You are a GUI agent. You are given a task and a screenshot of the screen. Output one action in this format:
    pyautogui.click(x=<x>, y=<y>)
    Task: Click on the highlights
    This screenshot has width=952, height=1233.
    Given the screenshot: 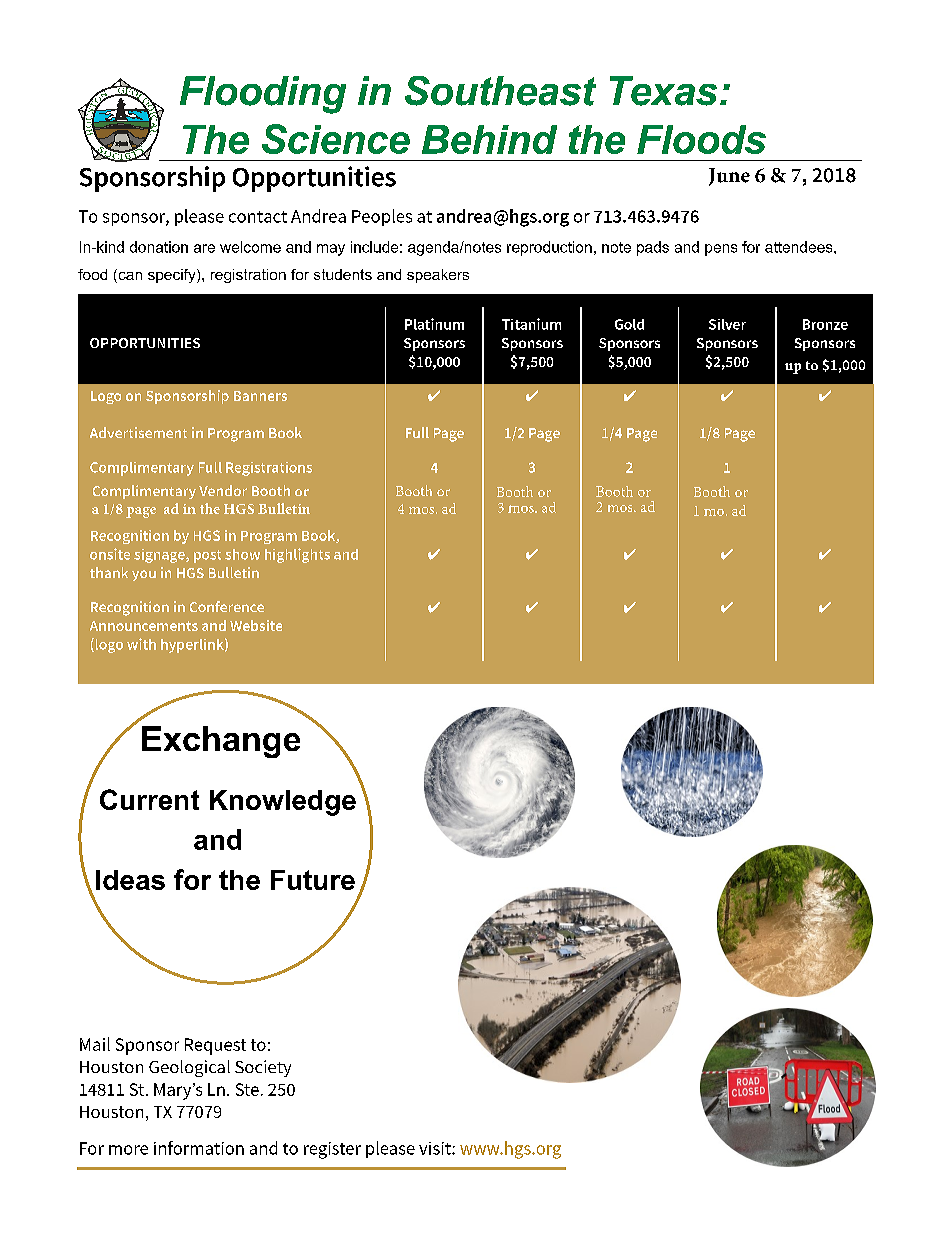 What is the action you would take?
    pyautogui.click(x=297, y=555)
